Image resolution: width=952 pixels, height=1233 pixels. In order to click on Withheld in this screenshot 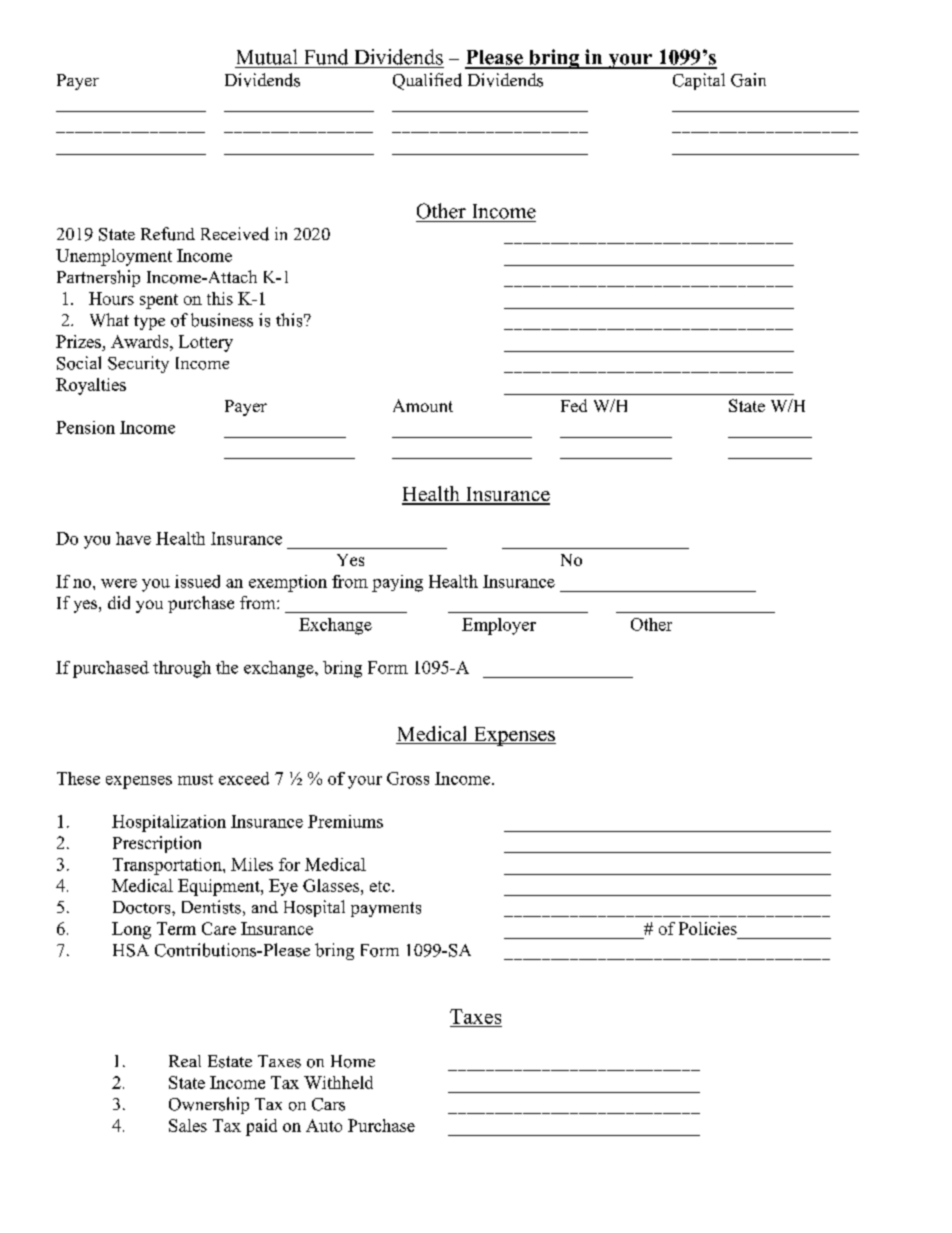, I will do `click(338, 1082)`.
